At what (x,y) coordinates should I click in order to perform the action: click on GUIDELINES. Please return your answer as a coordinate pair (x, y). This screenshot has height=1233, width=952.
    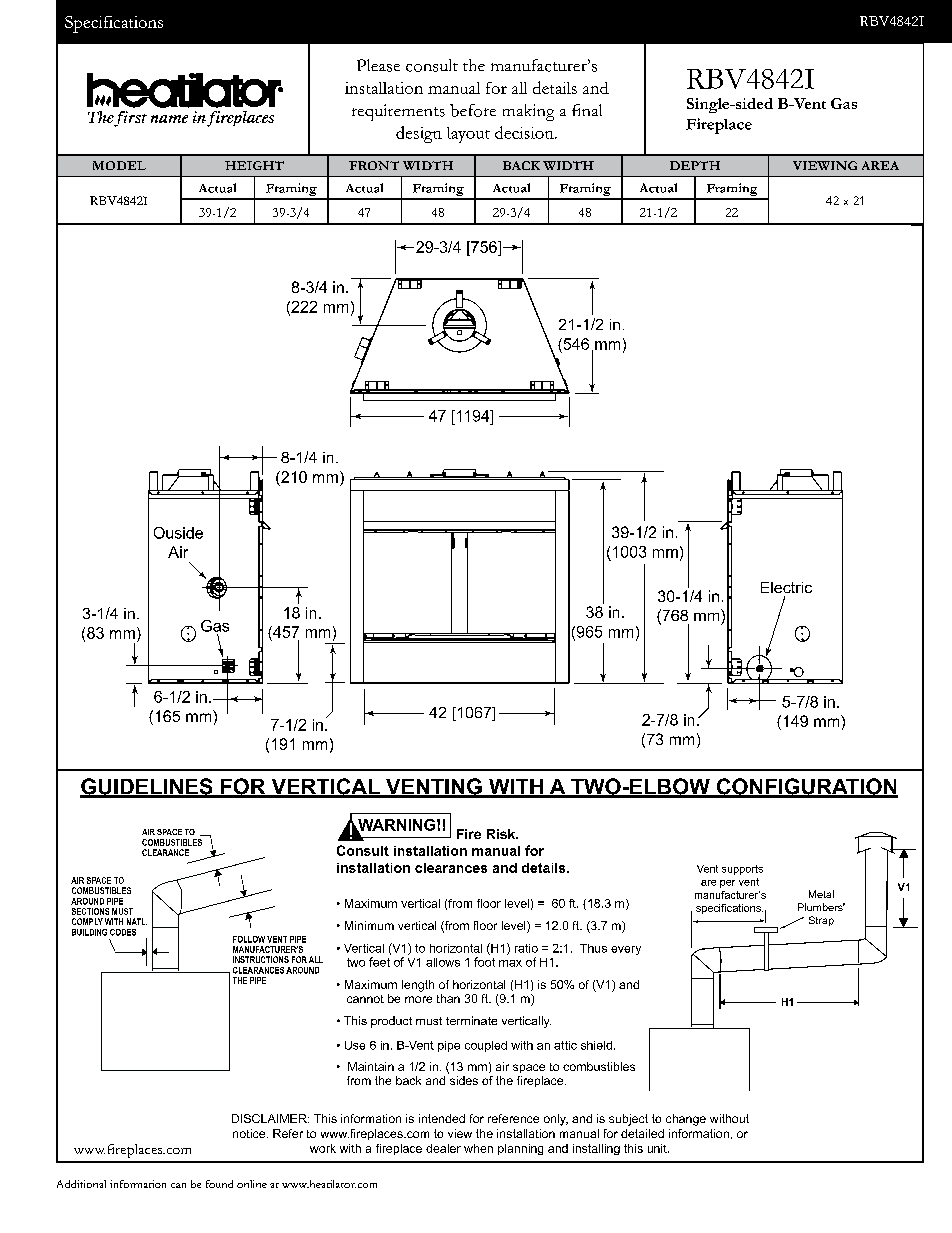
    Looking at the image, I should click on (147, 787).
